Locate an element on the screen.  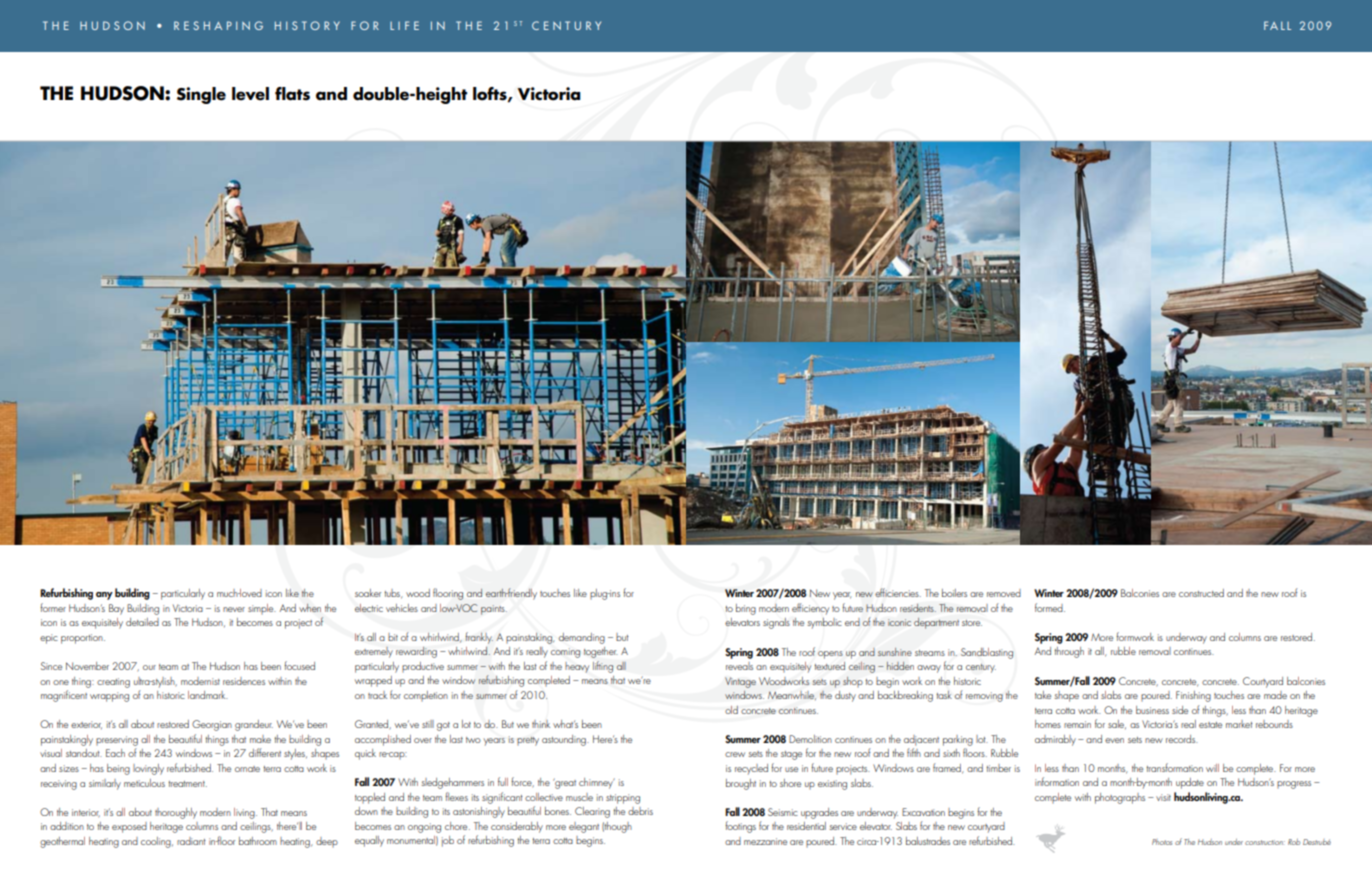
thoroughly is located at coordinates (176, 813).
